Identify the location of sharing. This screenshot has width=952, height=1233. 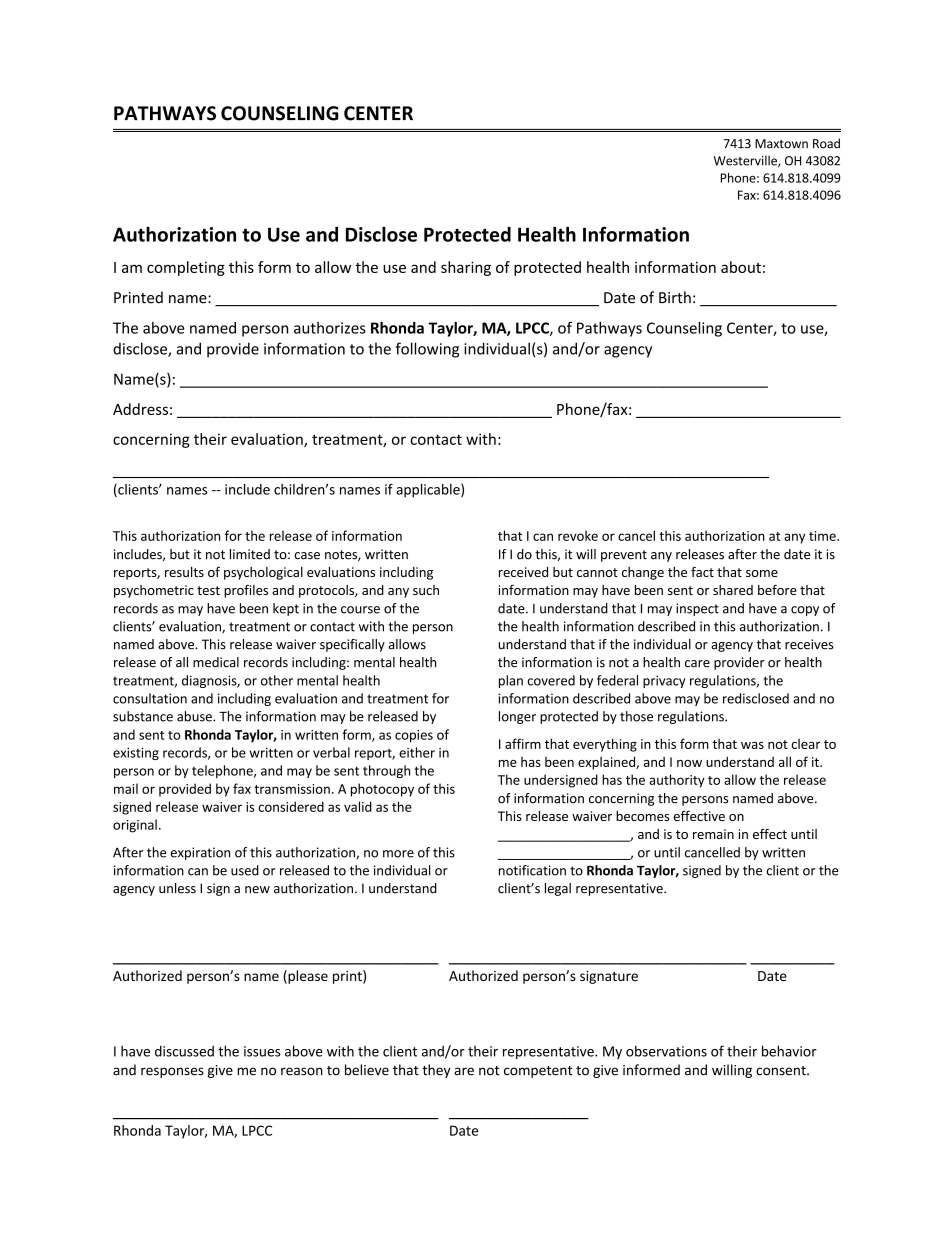
(466, 268).
